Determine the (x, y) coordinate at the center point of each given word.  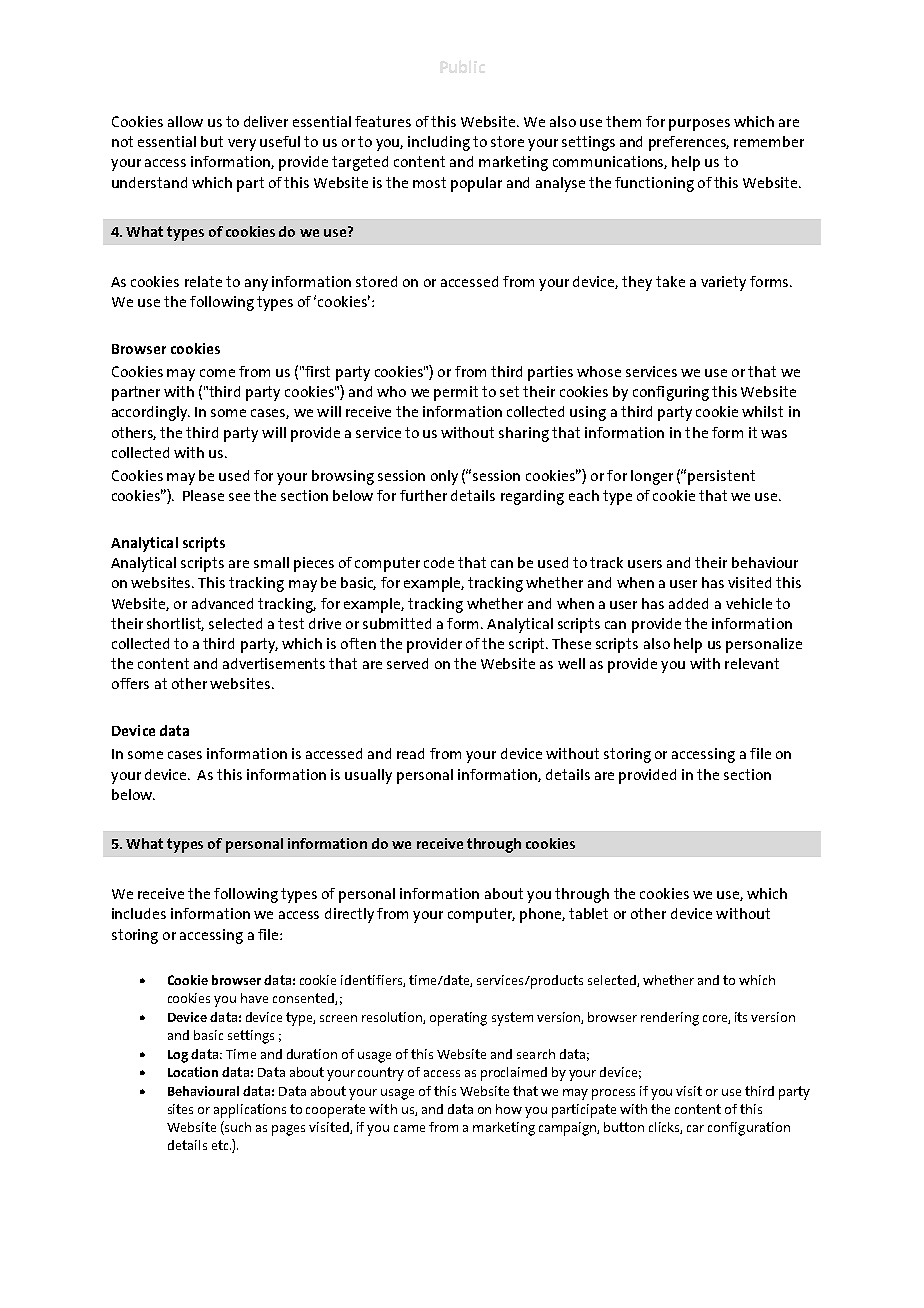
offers (130, 683)
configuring (671, 393)
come (217, 373)
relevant (752, 663)
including (439, 143)
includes (139, 913)
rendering (670, 1019)
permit (456, 393)
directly (349, 915)
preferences (689, 143)
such (237, 1128)
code (439, 562)
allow (185, 121)
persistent (721, 477)
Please (203, 495)
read (410, 753)
